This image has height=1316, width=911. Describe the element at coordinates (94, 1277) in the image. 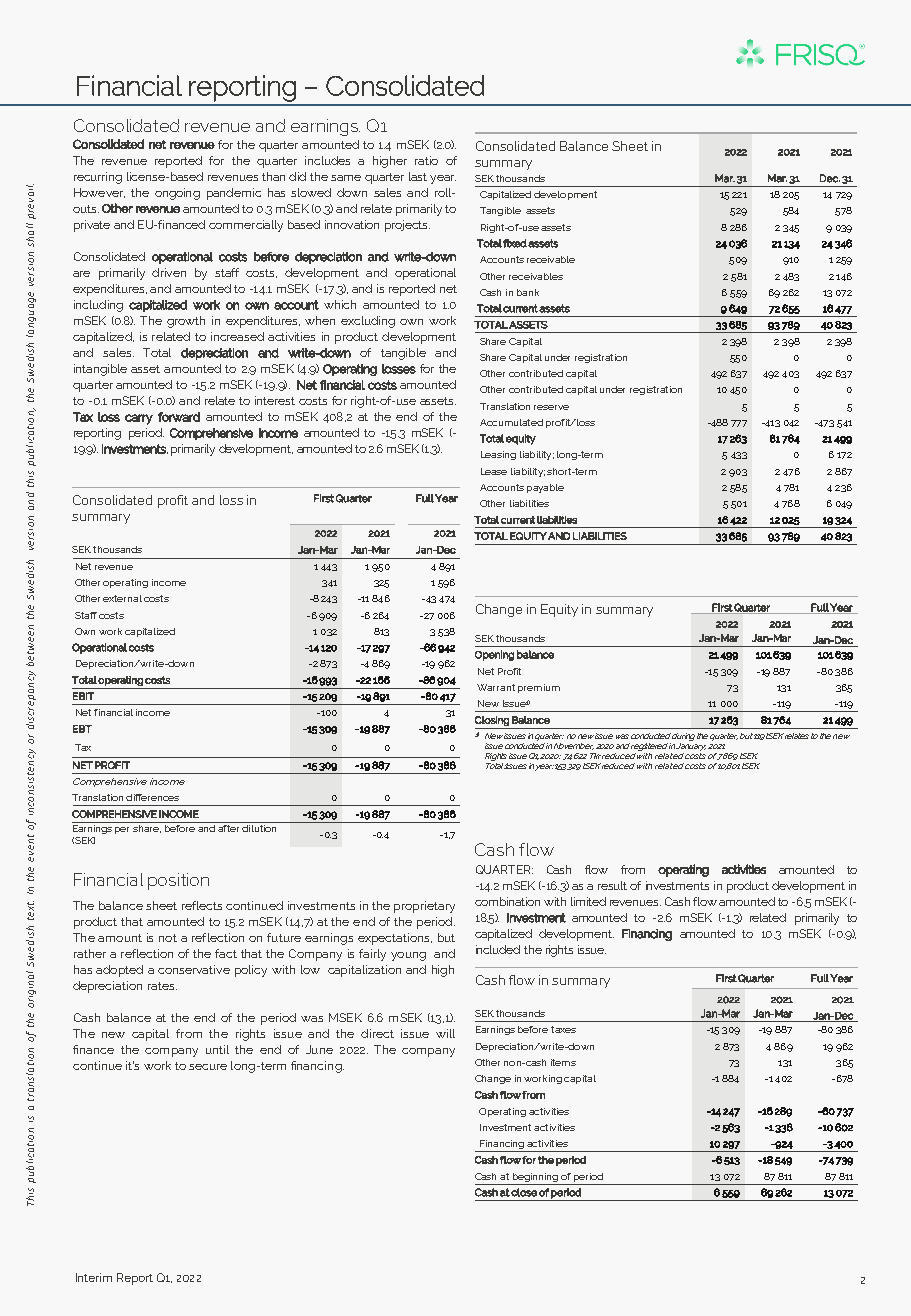

I see `Interim` at that location.
